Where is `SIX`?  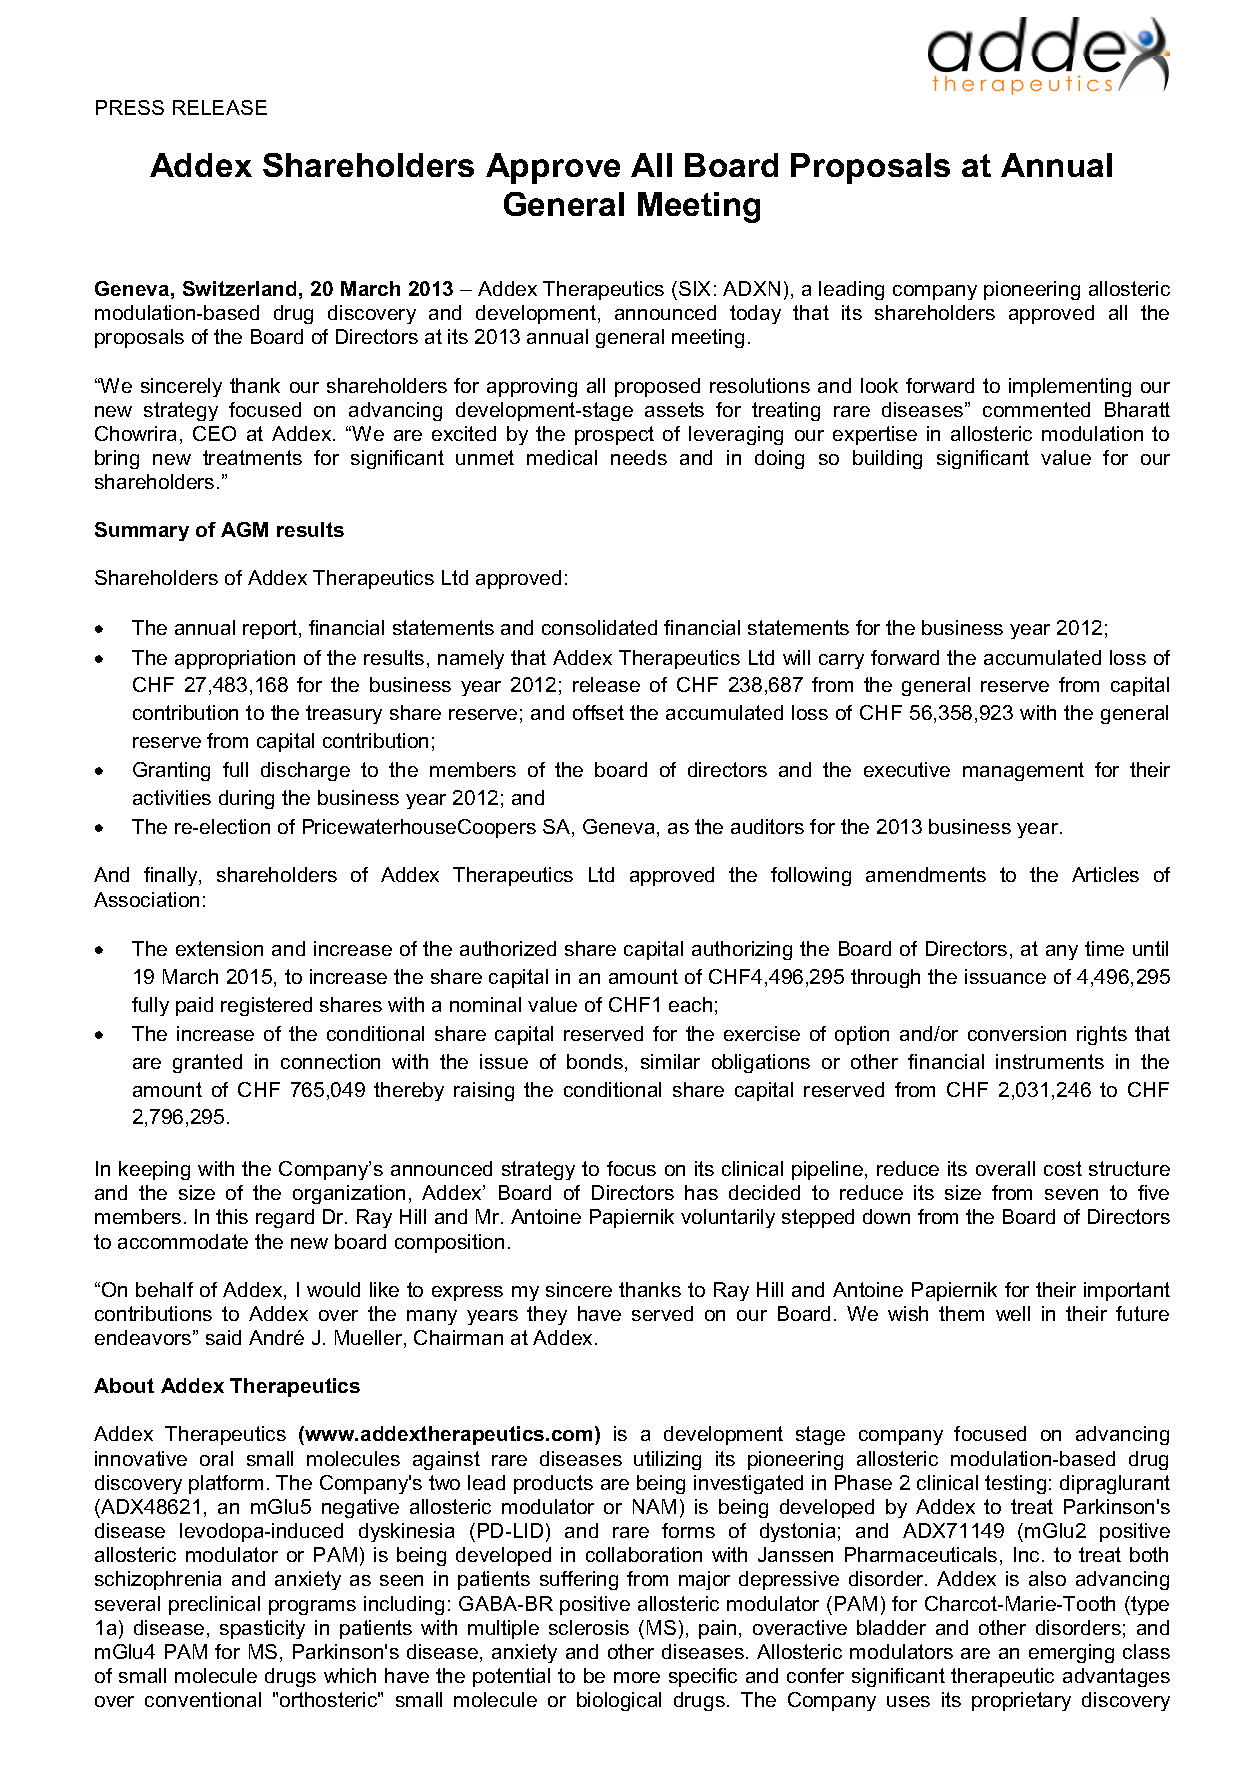 SIX is located at coordinates (694, 288).
